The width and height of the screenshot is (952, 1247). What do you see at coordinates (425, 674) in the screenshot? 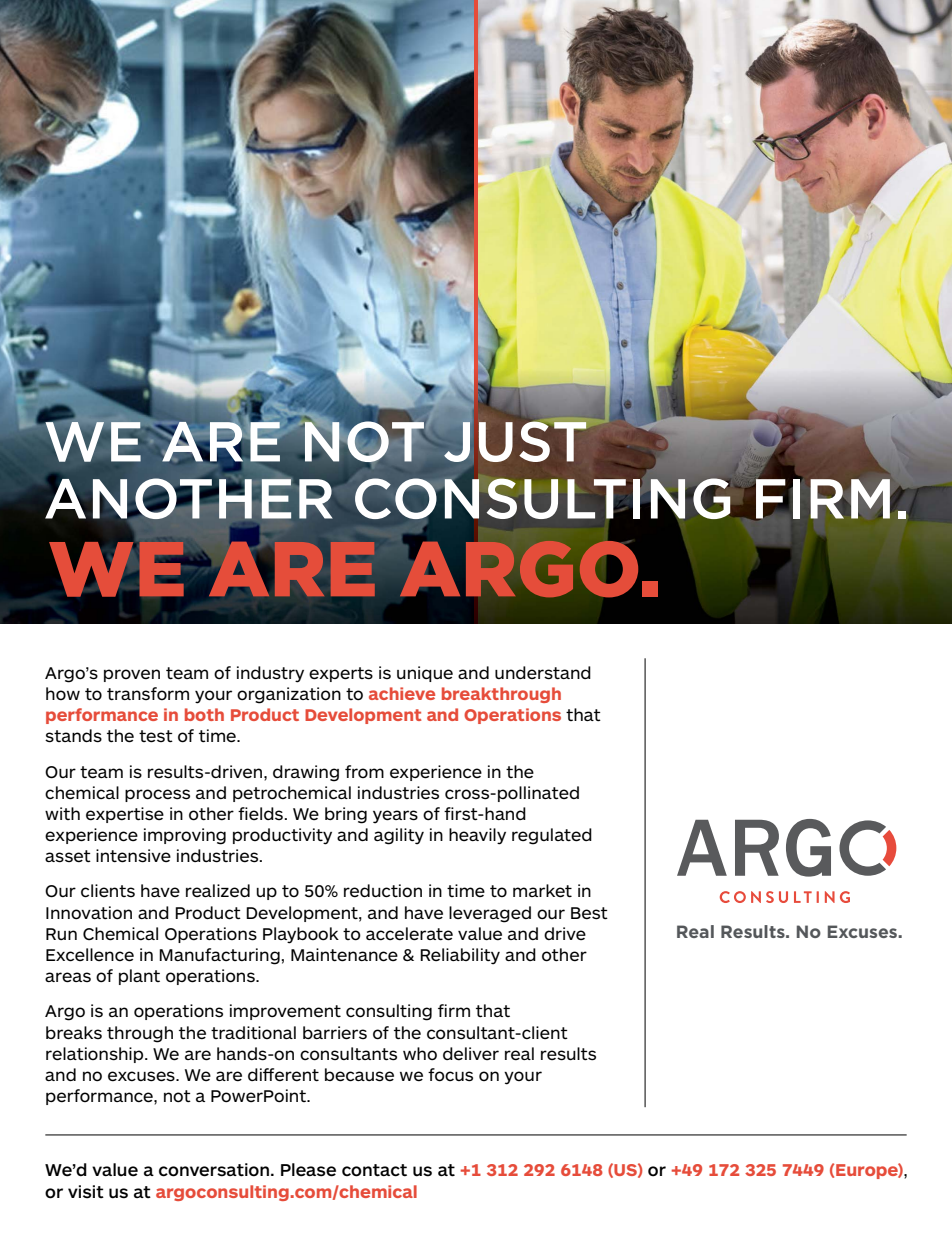
I see `unique` at bounding box center [425, 674].
